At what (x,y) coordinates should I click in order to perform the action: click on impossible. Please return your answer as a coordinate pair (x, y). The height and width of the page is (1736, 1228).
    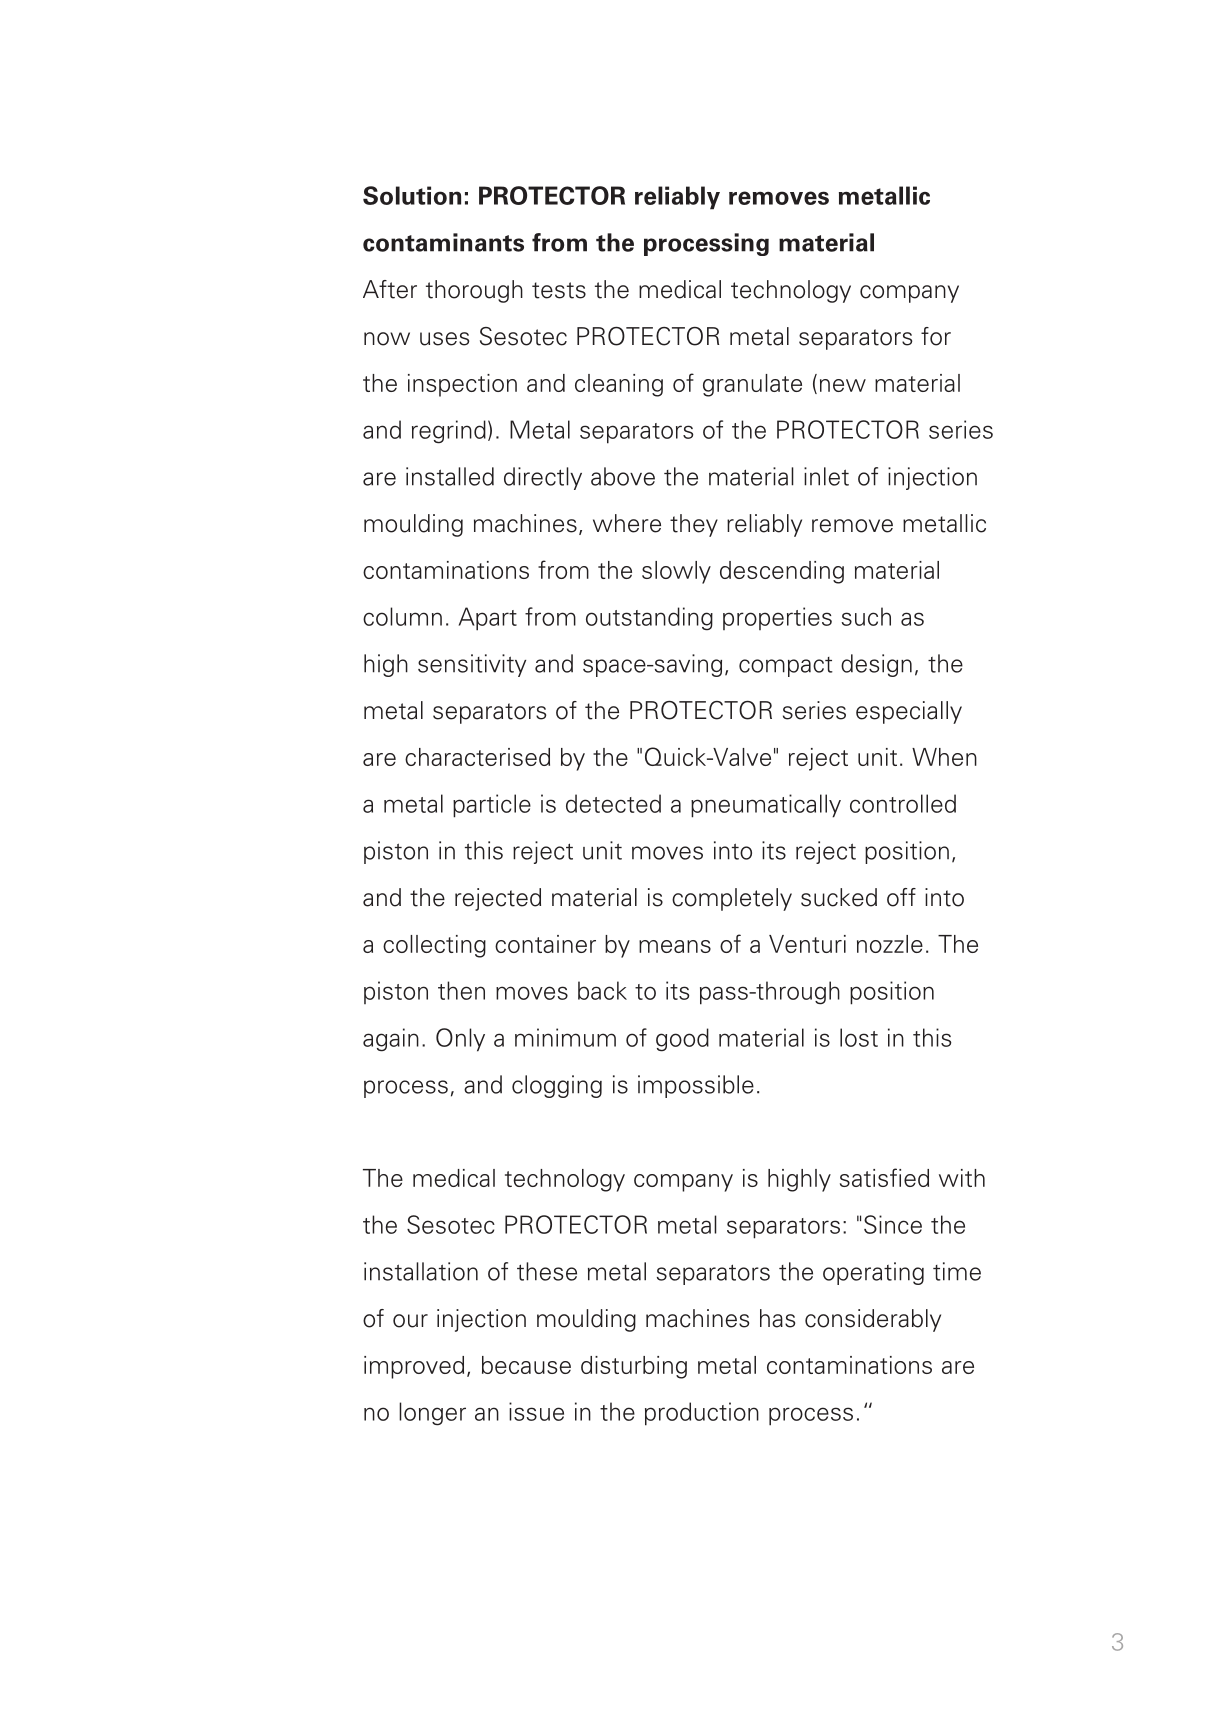
    Looking at the image, I should click on (696, 1086).
